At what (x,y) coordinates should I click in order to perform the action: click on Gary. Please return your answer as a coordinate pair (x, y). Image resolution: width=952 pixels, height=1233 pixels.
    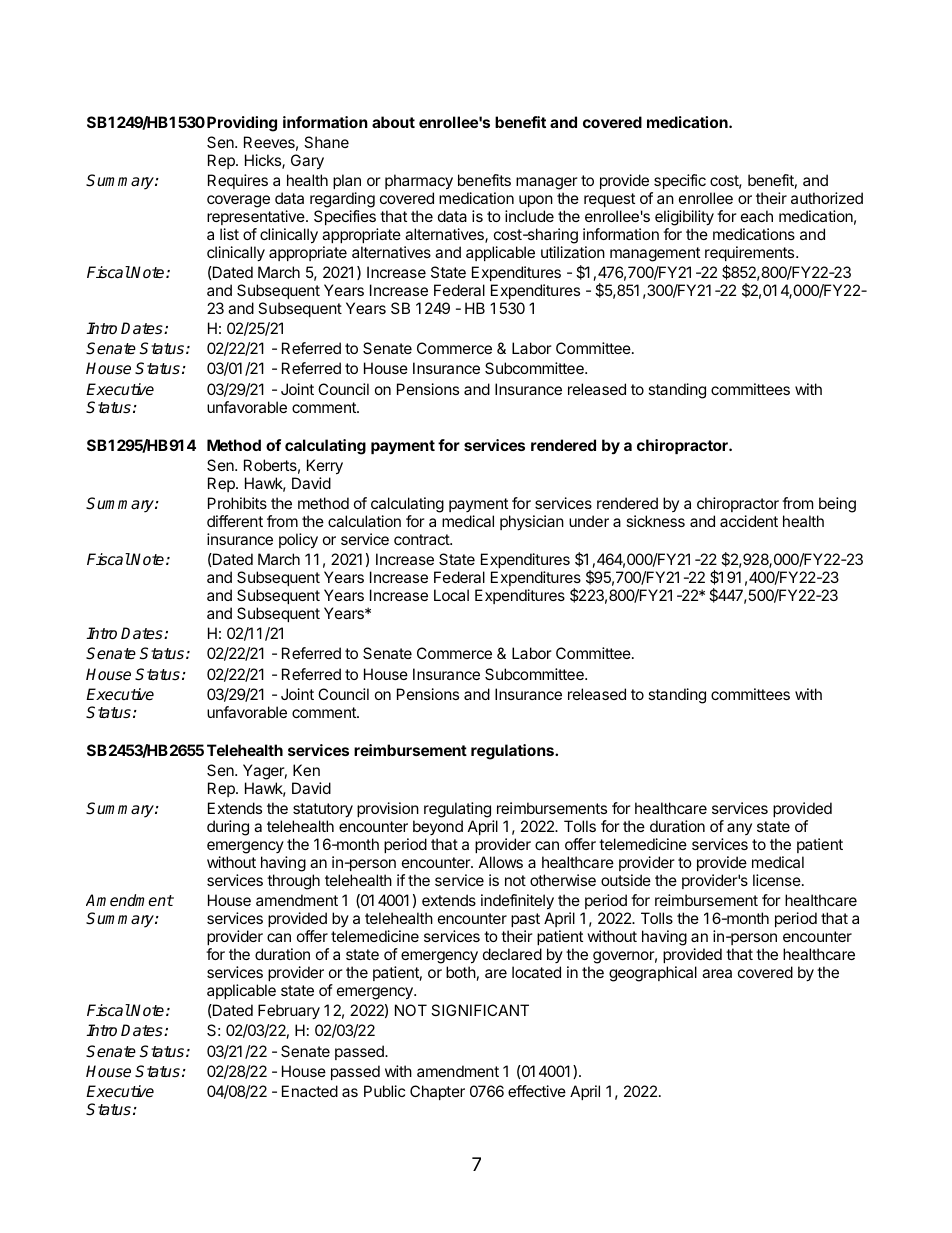
    Looking at the image, I should click on (307, 162).
